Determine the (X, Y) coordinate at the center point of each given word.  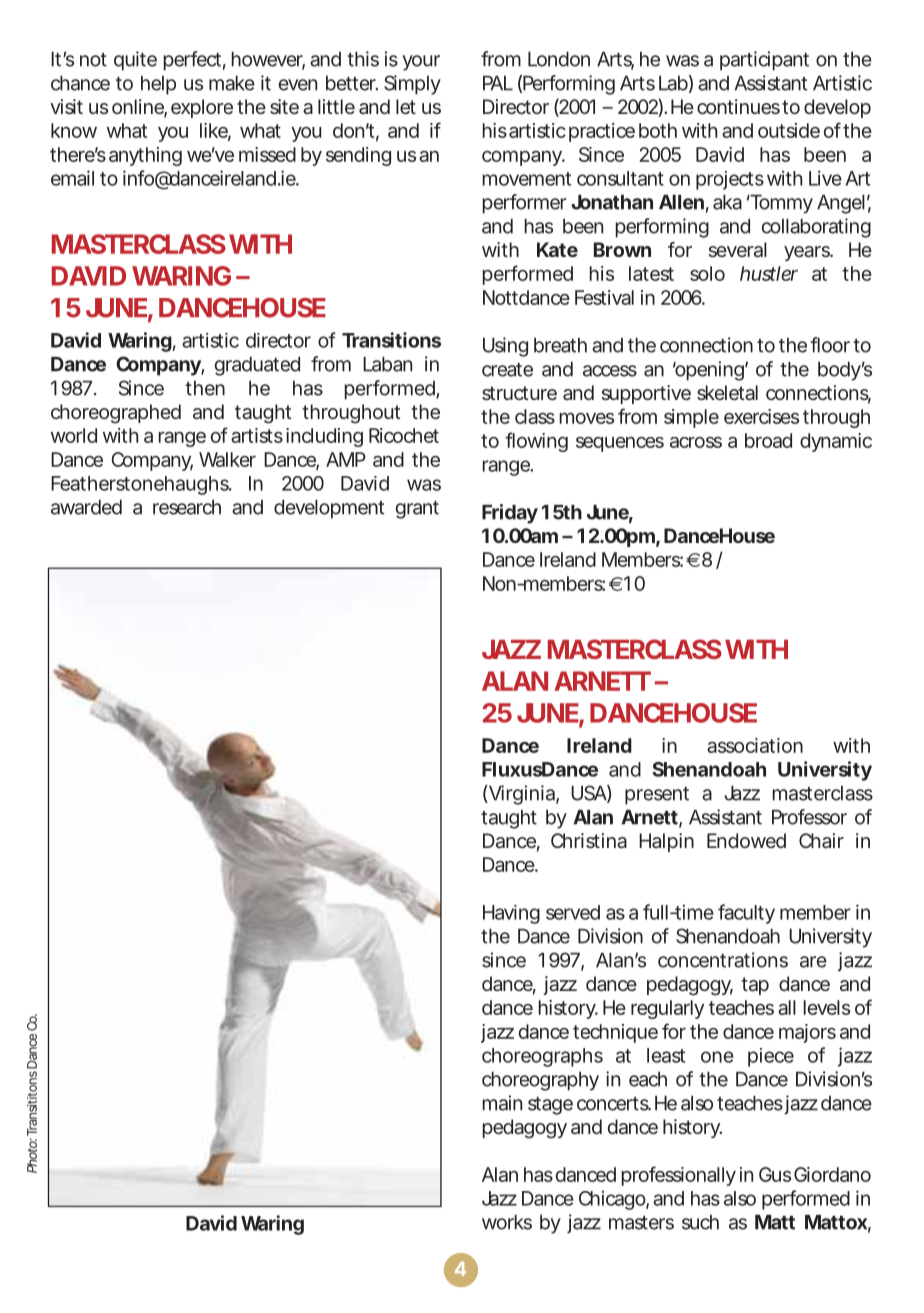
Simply (412, 85)
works (507, 1222)
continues (738, 106)
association (755, 745)
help (158, 85)
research (187, 507)
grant (417, 510)
